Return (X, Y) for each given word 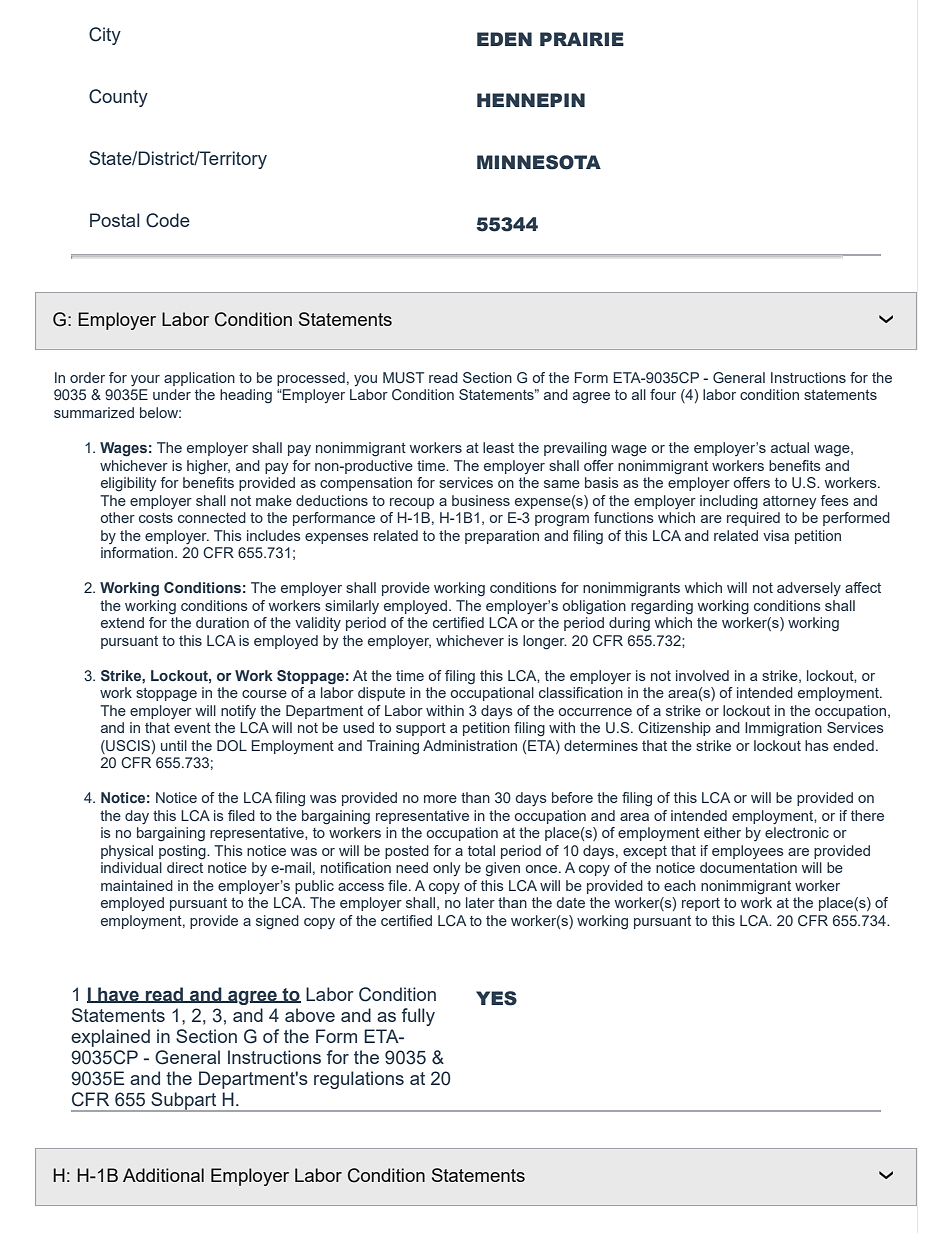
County (118, 98)
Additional (163, 1175)
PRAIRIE (582, 39)
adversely (809, 589)
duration (222, 622)
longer (545, 642)
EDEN (504, 39)
